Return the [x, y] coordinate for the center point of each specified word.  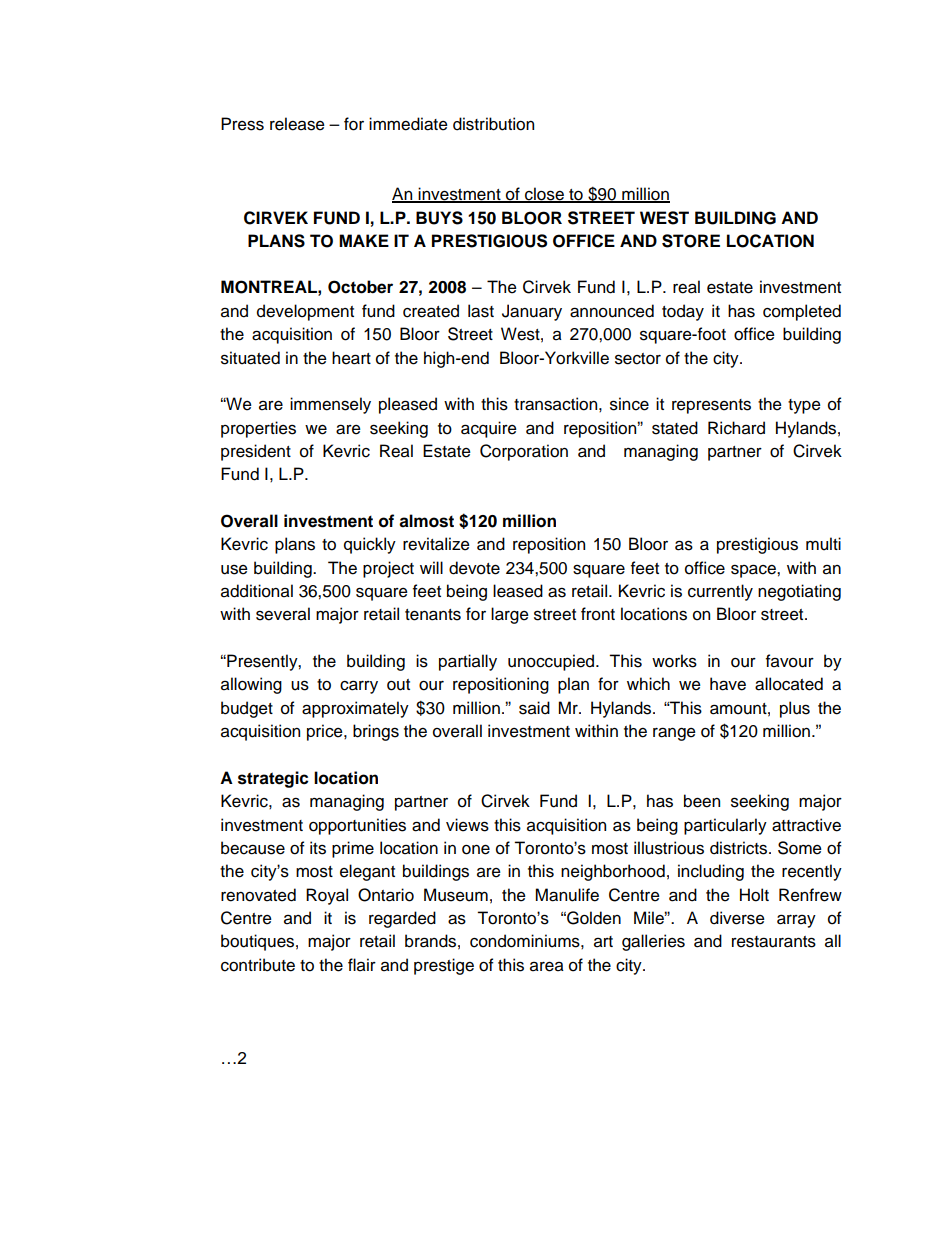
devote [474, 568]
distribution [493, 124]
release [297, 124]
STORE [691, 241]
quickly [370, 545]
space [754, 571]
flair [362, 965]
